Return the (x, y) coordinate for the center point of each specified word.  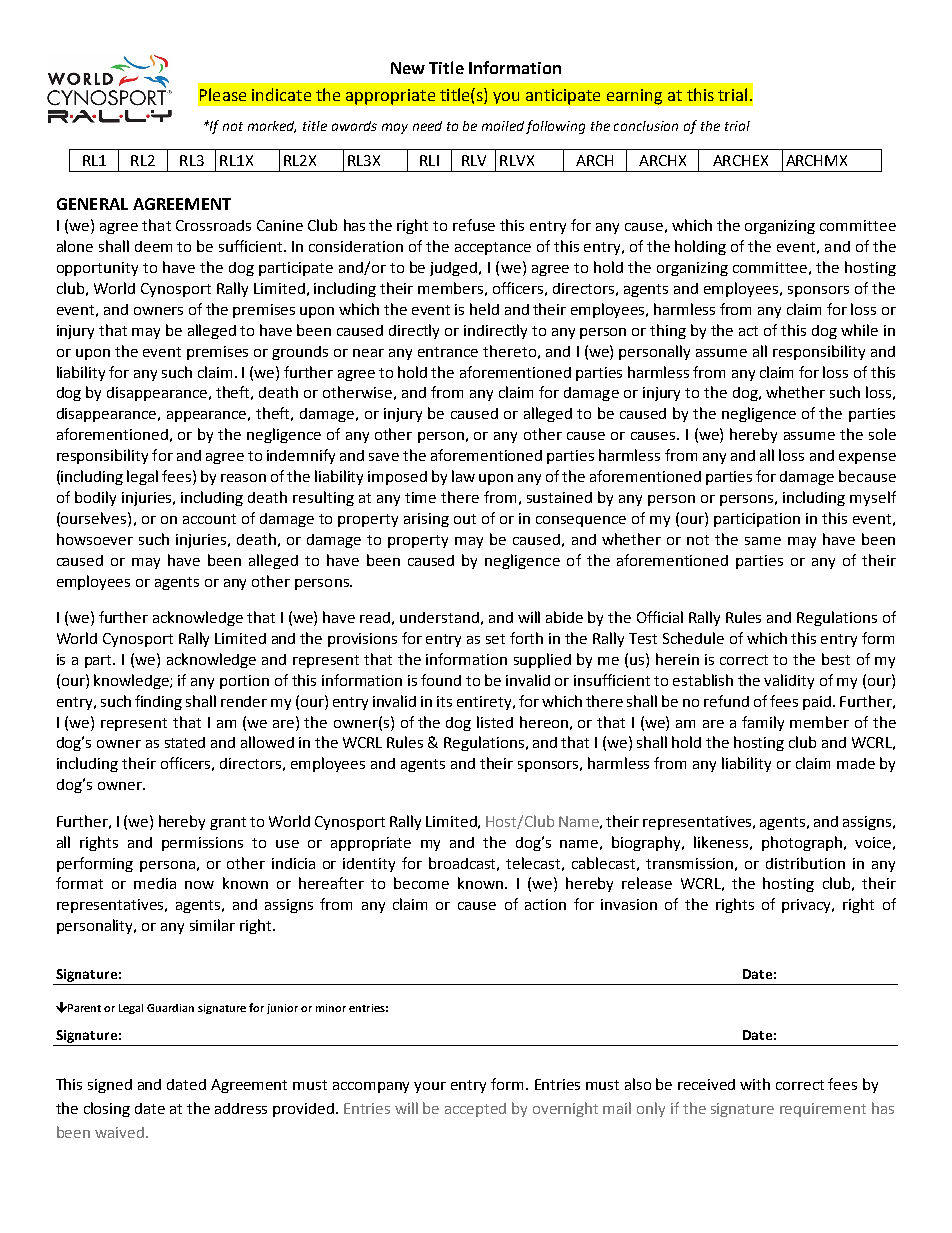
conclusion (646, 126)
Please (223, 94)
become (421, 883)
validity (789, 681)
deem (153, 246)
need (427, 126)
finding (158, 702)
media (155, 883)
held (484, 309)
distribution (805, 863)
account (209, 519)
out (465, 519)
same (763, 541)
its (444, 701)
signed (110, 1086)
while (859, 330)
